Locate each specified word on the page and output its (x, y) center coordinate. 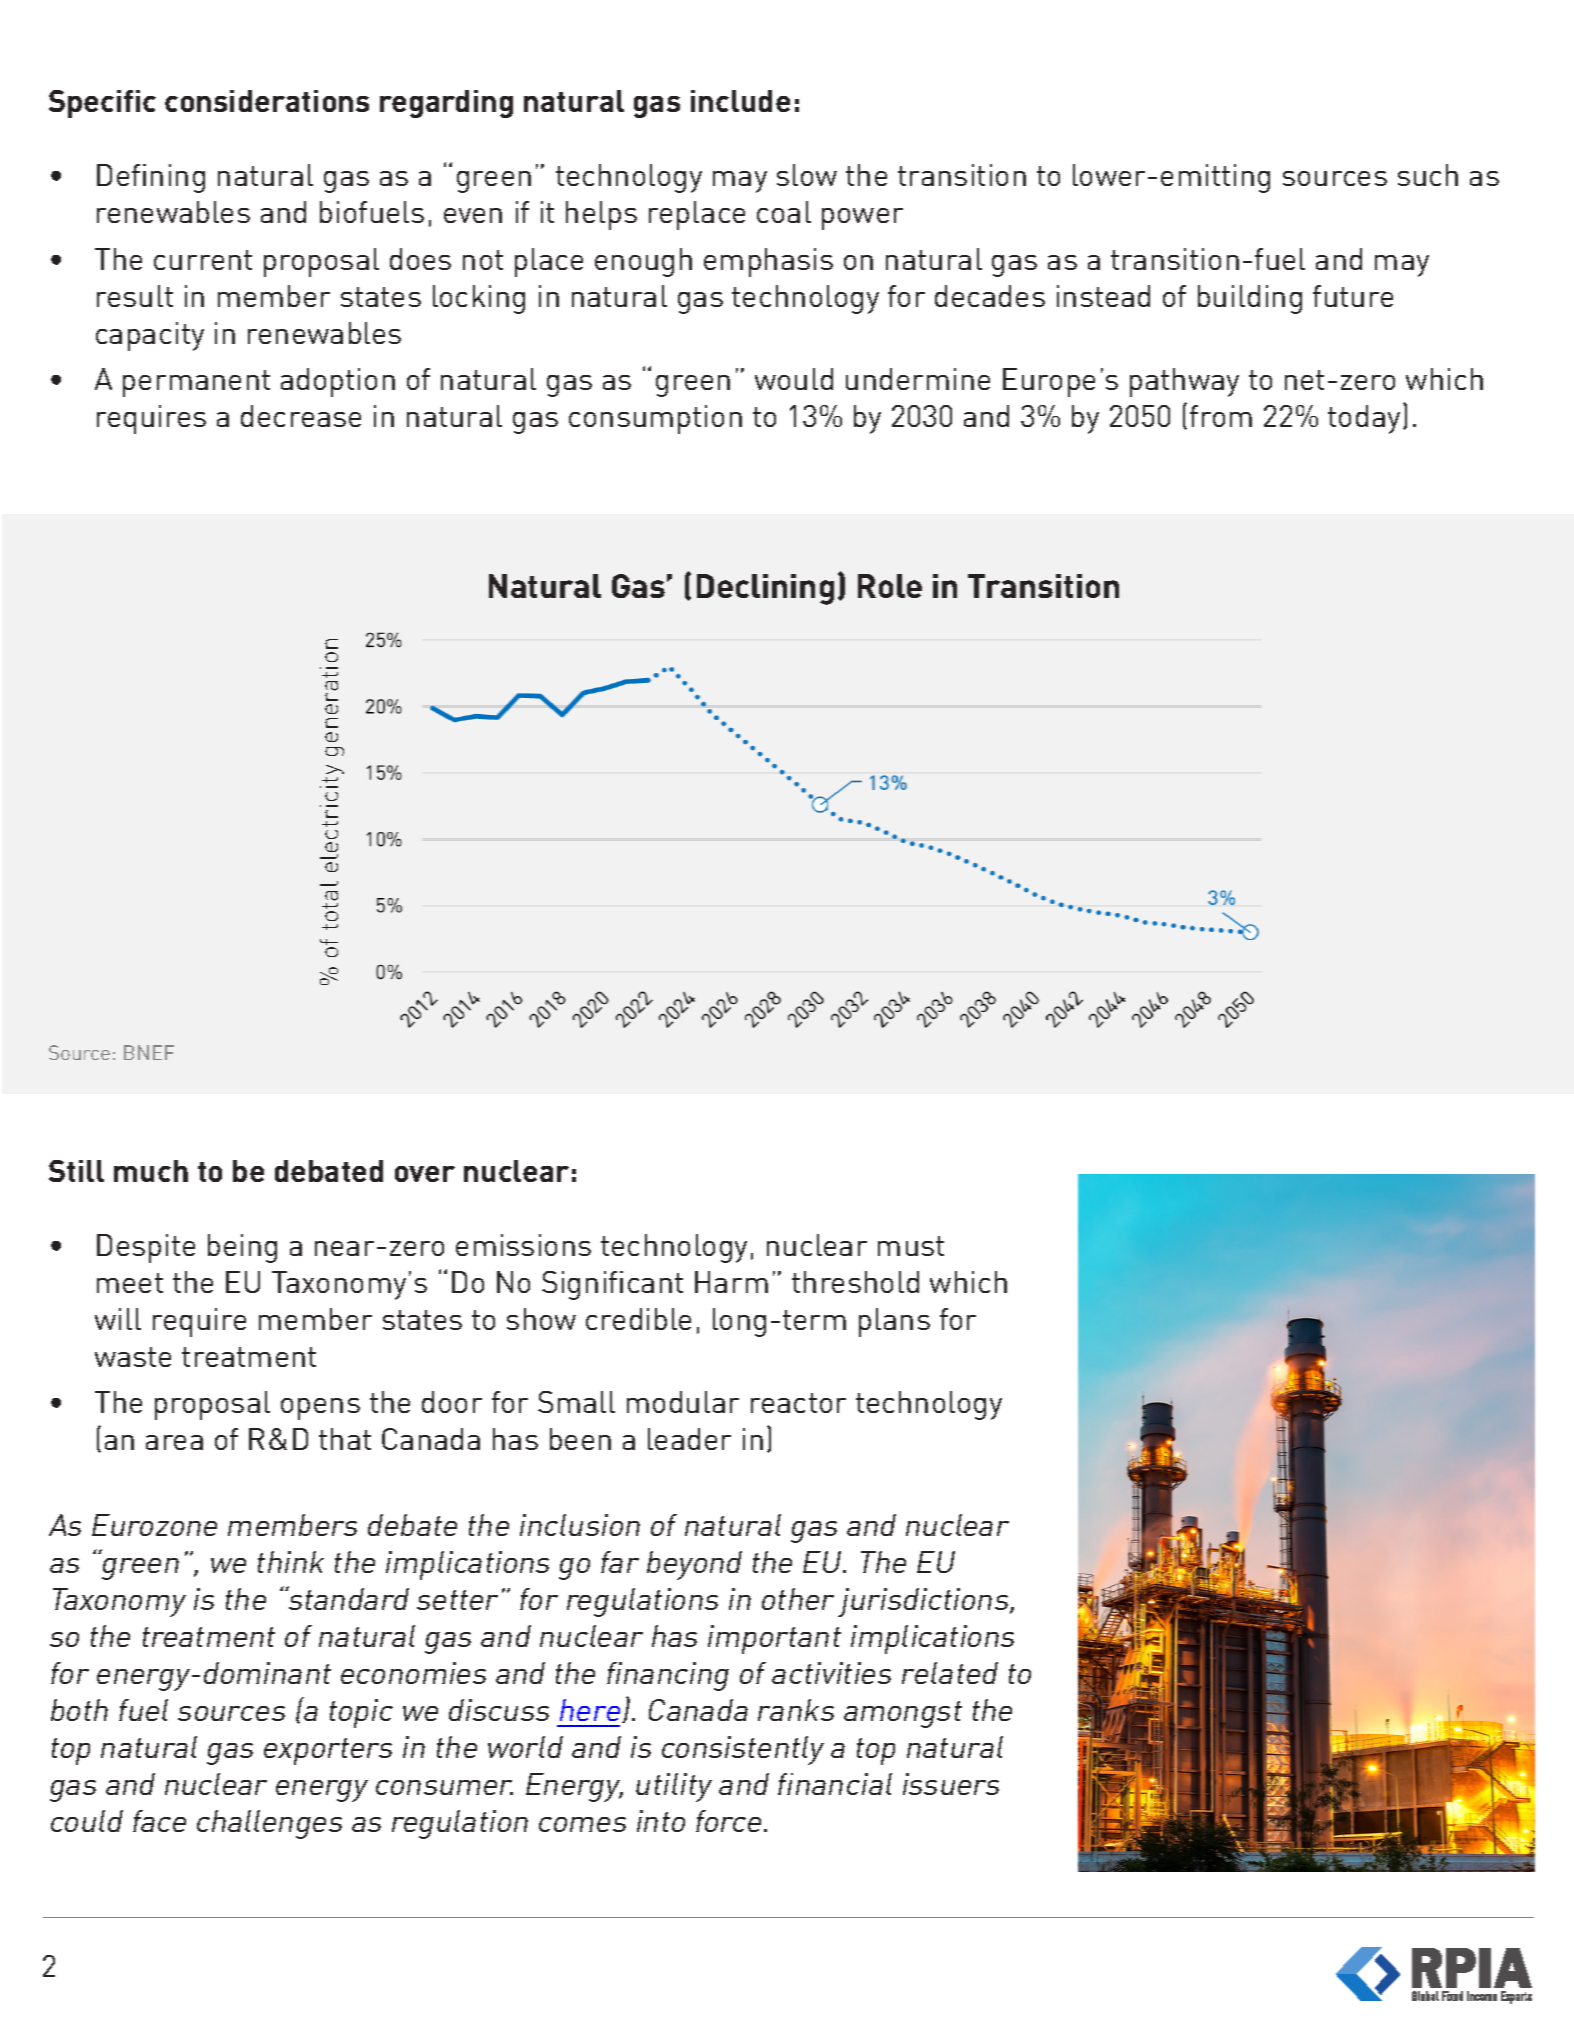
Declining (765, 589)
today (1364, 419)
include (740, 101)
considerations (267, 101)
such (1428, 175)
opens (320, 1409)
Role (890, 586)
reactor (798, 1403)
